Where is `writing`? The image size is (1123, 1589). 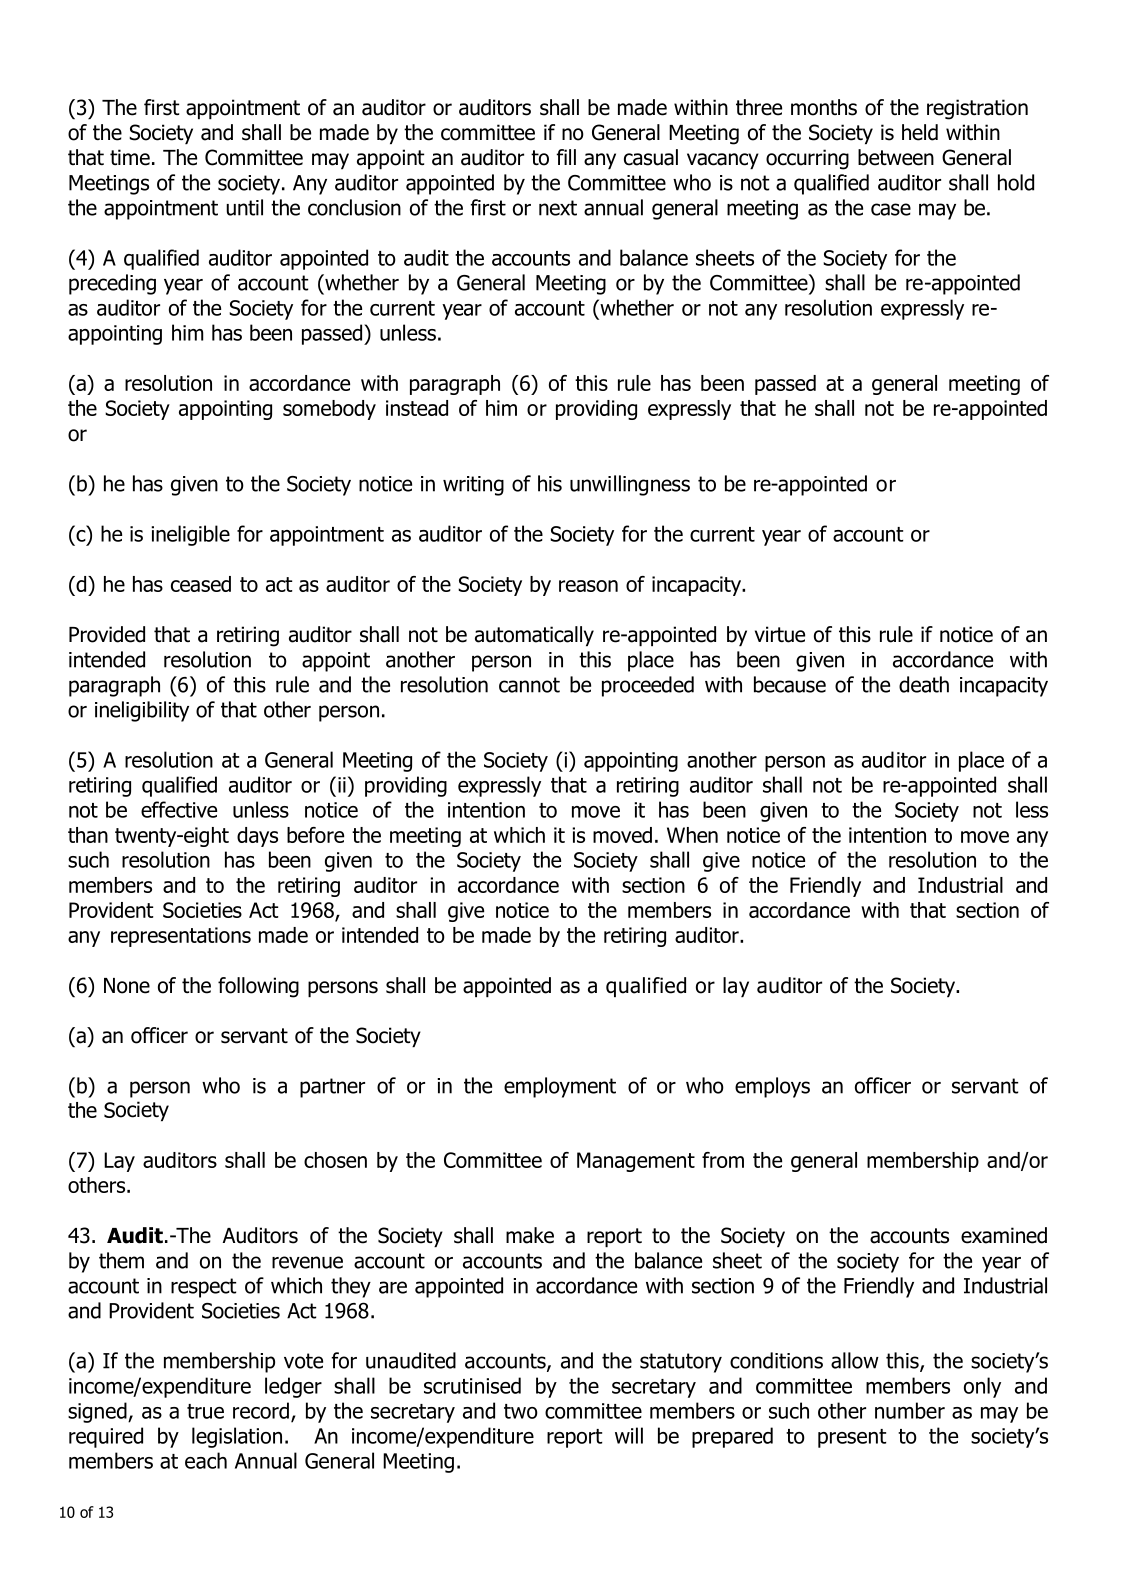 writing is located at coordinates (473, 486).
